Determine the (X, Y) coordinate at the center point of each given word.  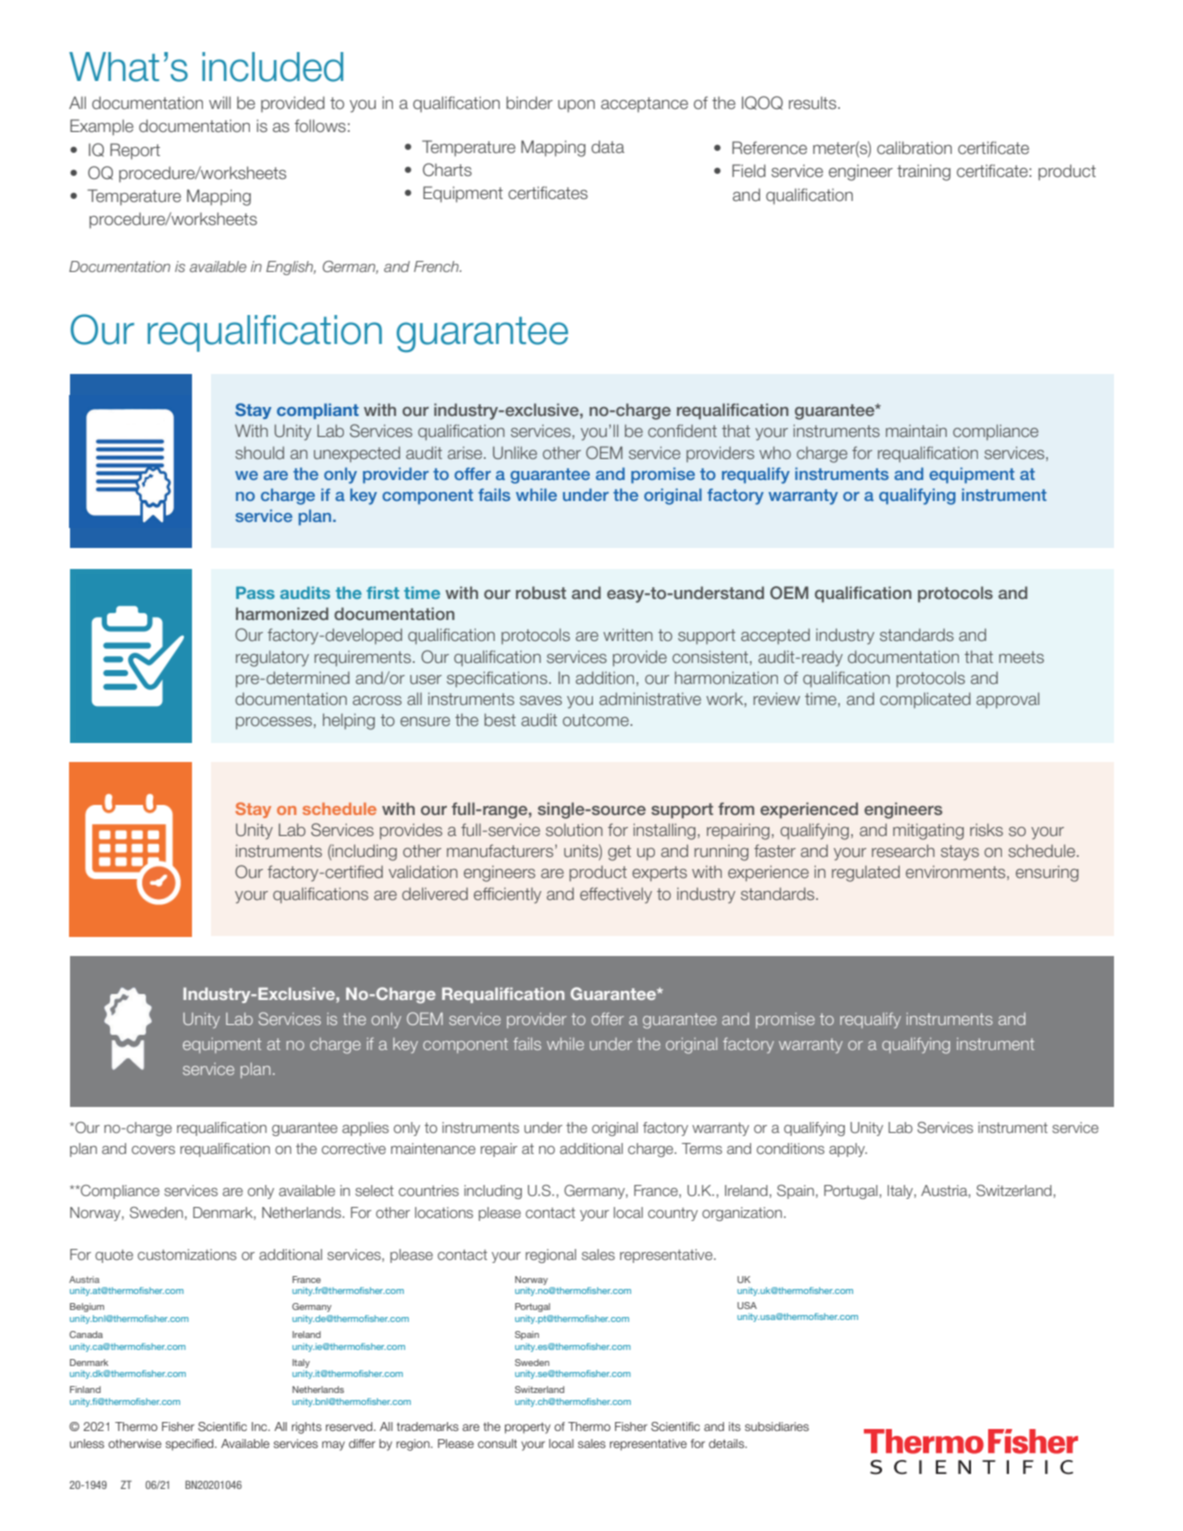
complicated (925, 700)
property (528, 1428)
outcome (597, 720)
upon (576, 106)
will (220, 102)
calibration (914, 147)
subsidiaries (777, 1426)
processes (274, 723)
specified (190, 1445)
